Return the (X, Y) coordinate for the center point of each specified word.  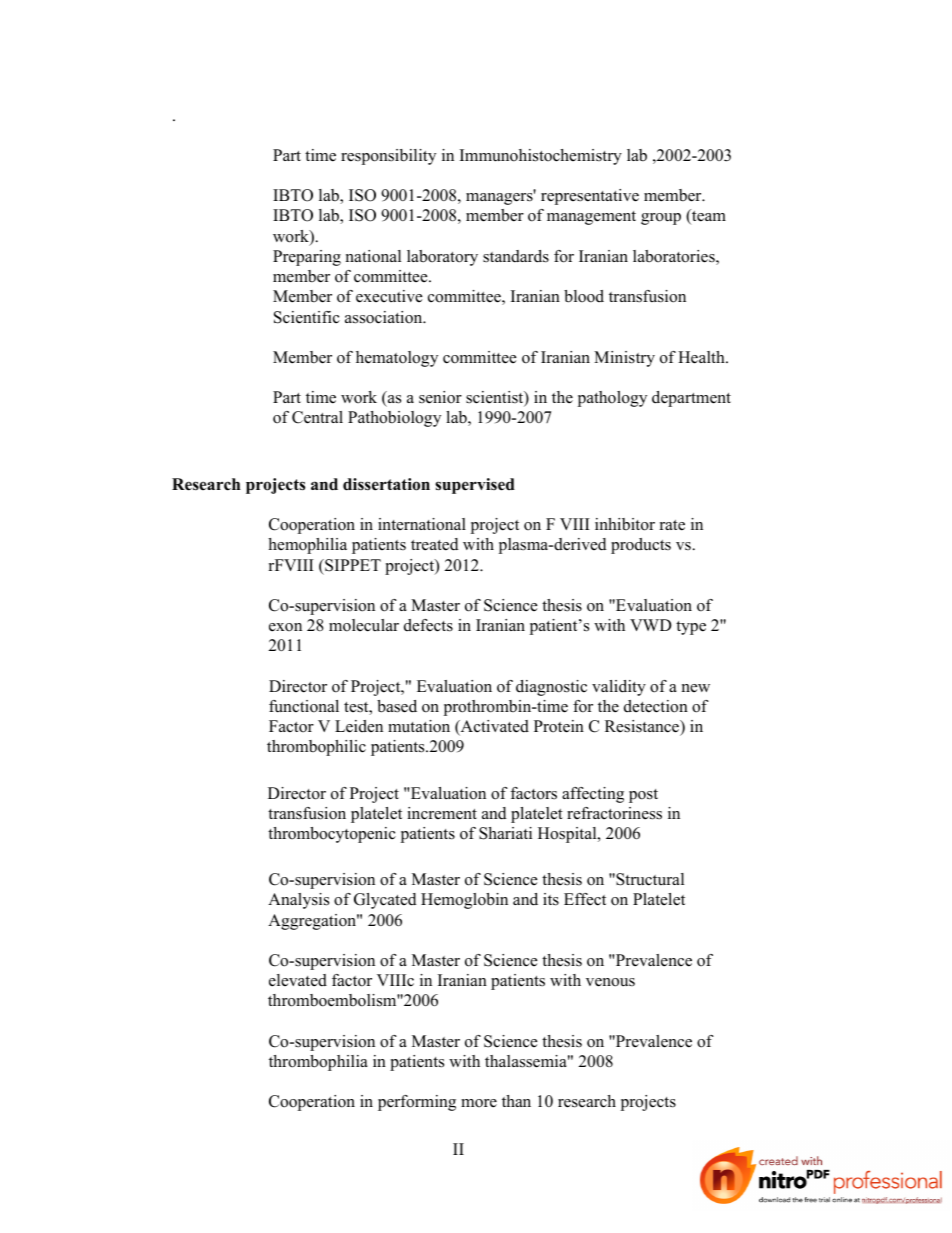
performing (417, 1103)
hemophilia (307, 546)
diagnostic (551, 688)
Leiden (359, 726)
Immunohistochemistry (541, 157)
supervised (475, 486)
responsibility (388, 157)
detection (656, 706)
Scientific (307, 317)
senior (440, 397)
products (641, 546)
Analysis (298, 901)
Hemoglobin (464, 901)
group (661, 219)
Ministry (624, 359)
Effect (585, 899)
